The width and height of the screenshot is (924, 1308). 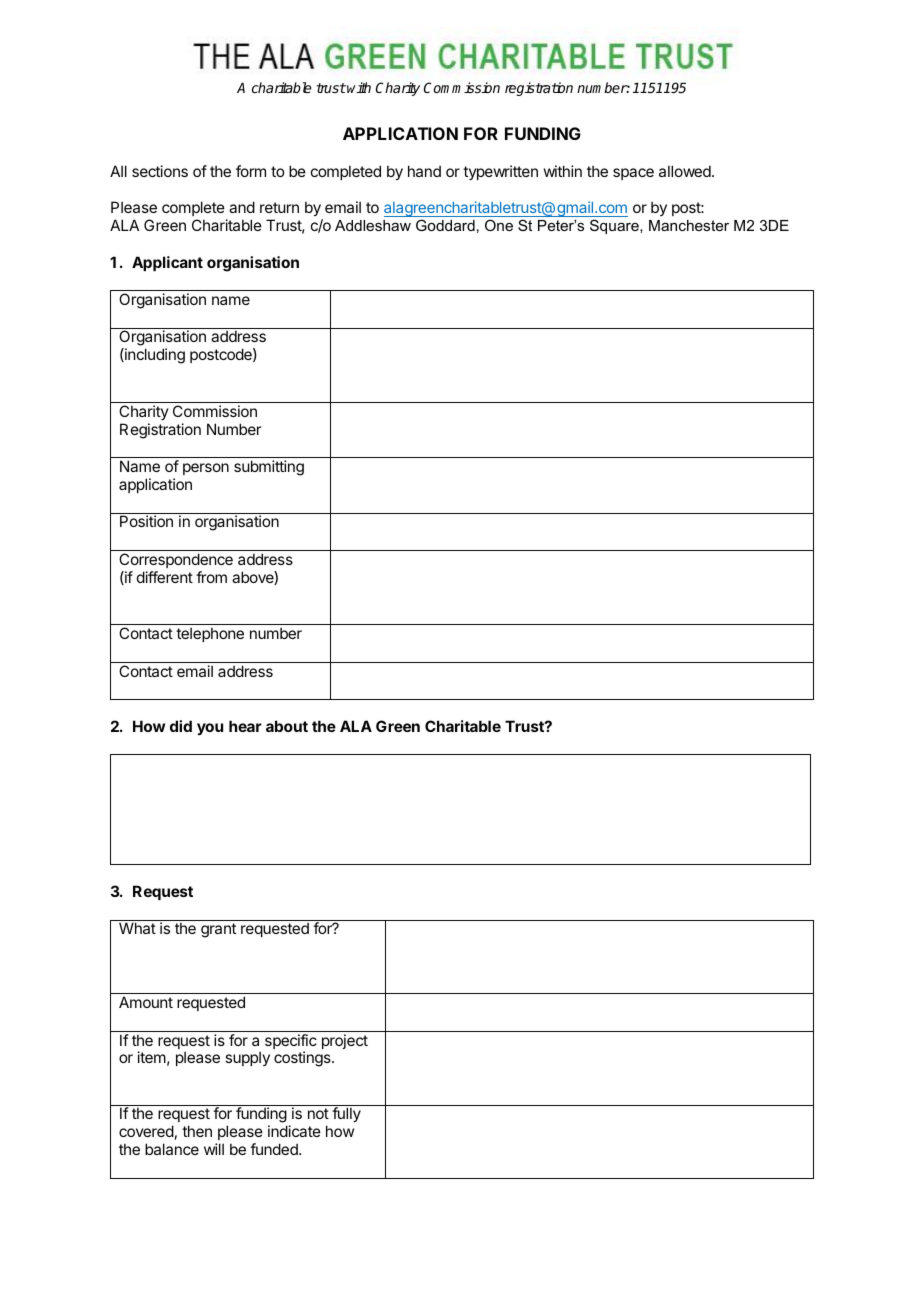 What do you see at coordinates (689, 225) in the screenshot?
I see `Manchester` at bounding box center [689, 225].
